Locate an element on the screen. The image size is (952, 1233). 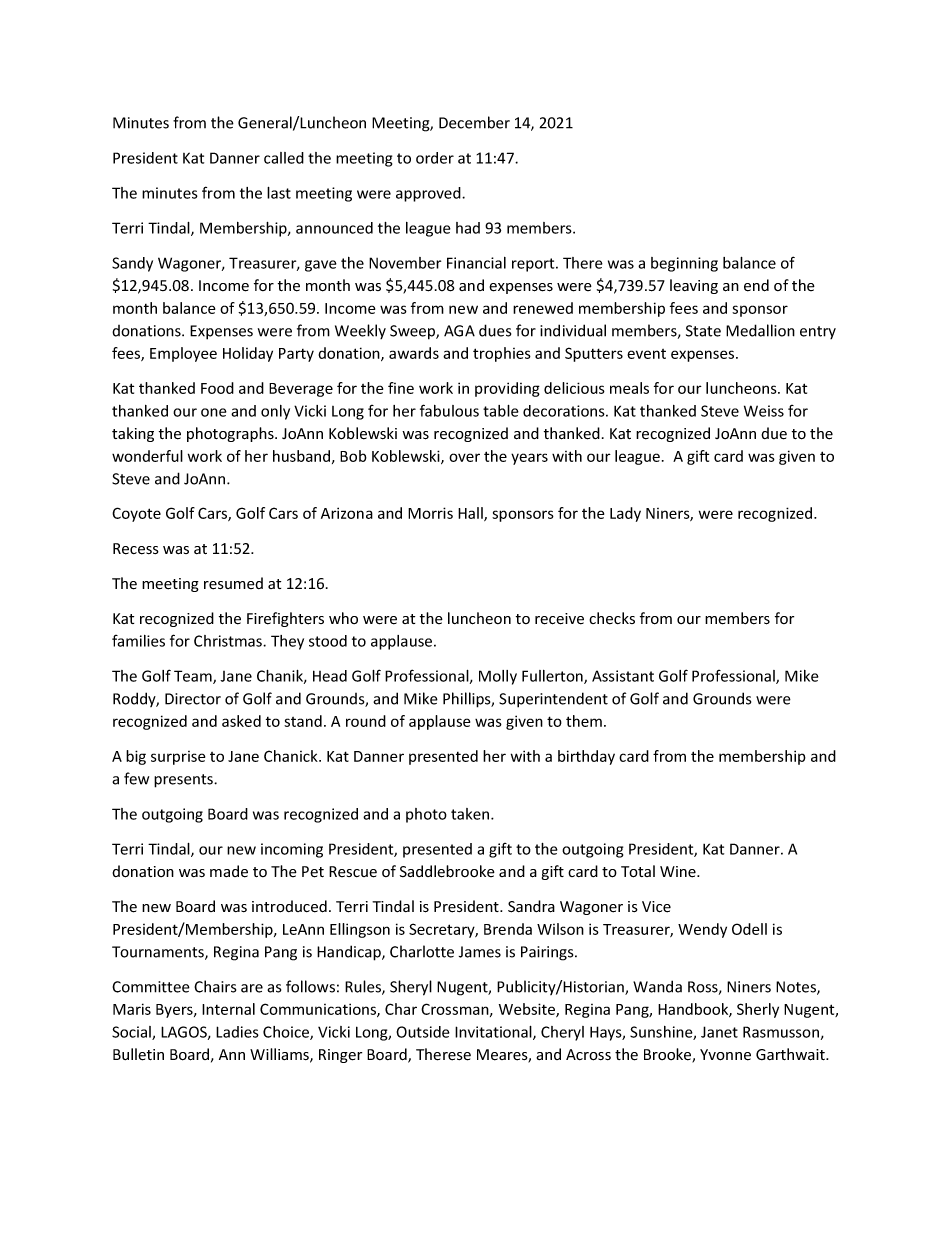
called is located at coordinates (284, 158).
